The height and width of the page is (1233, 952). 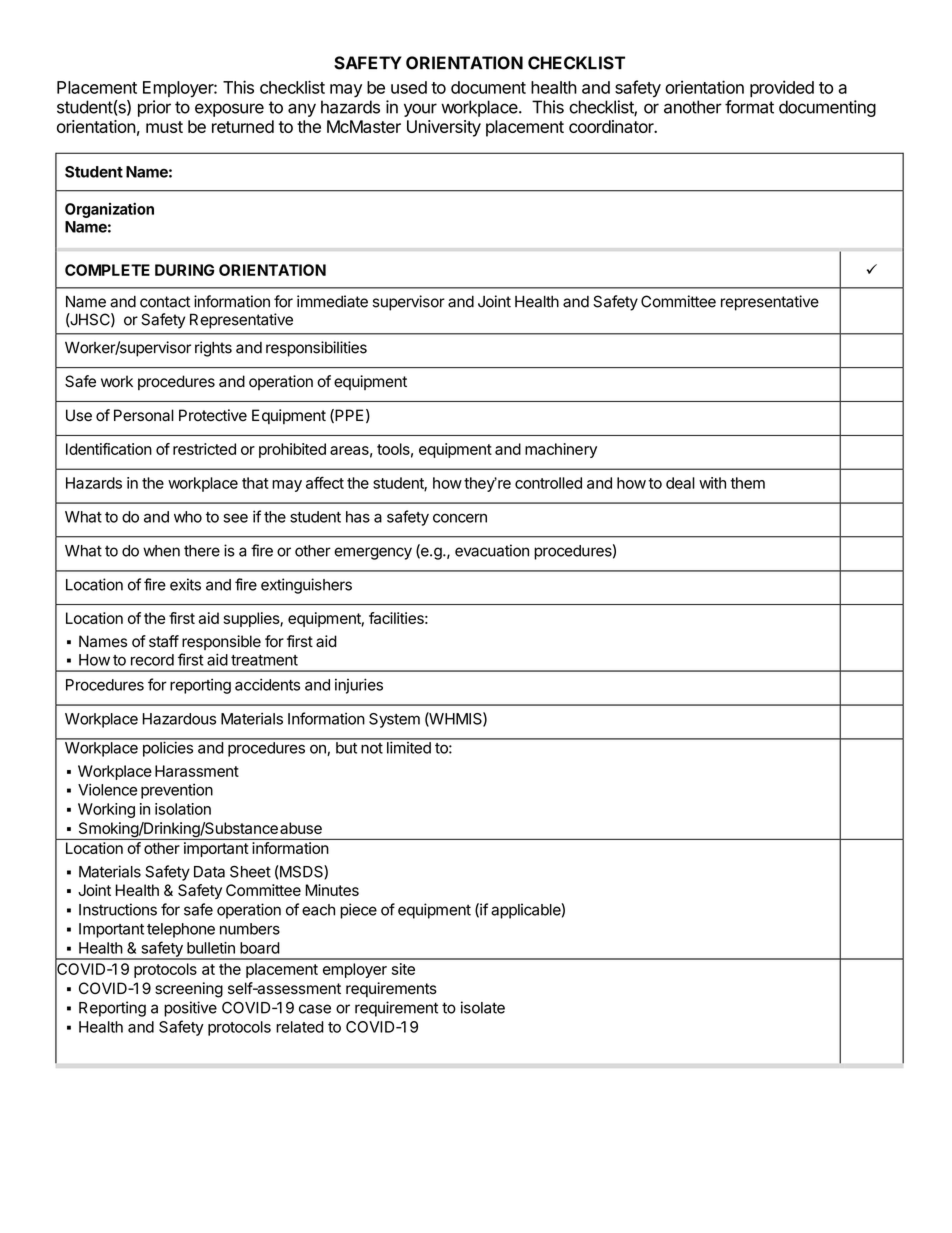 I want to click on there, so click(x=202, y=551).
